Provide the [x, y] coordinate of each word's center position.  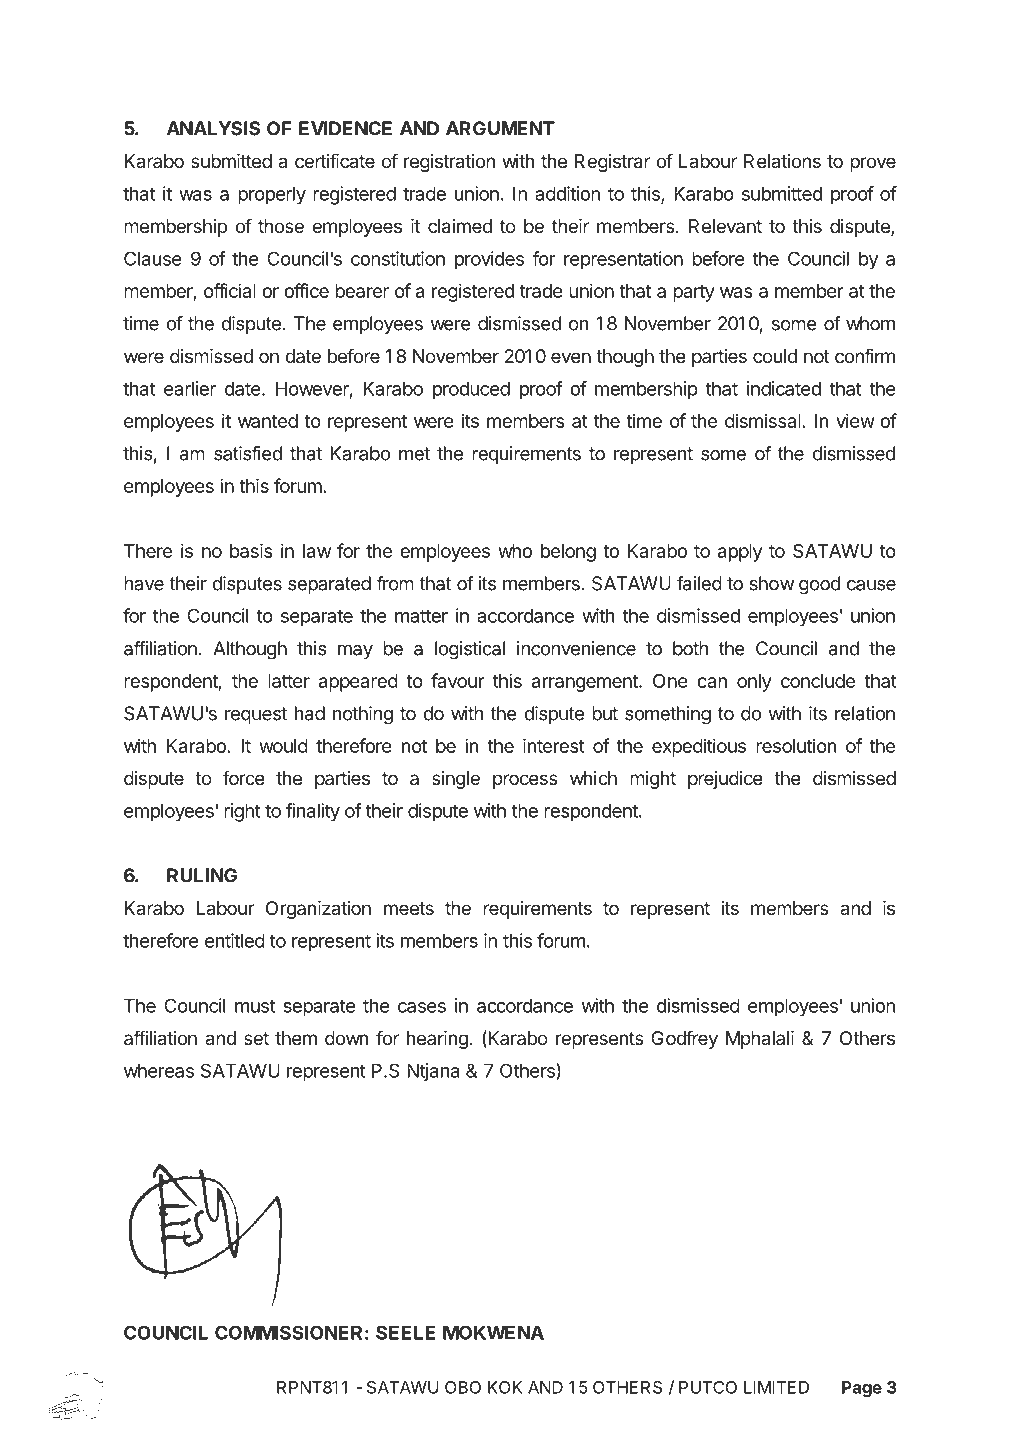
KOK [505, 1387]
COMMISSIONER [288, 1332]
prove [873, 164]
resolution [796, 745]
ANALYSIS [213, 128]
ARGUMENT [500, 128]
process [525, 781]
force [244, 777]
